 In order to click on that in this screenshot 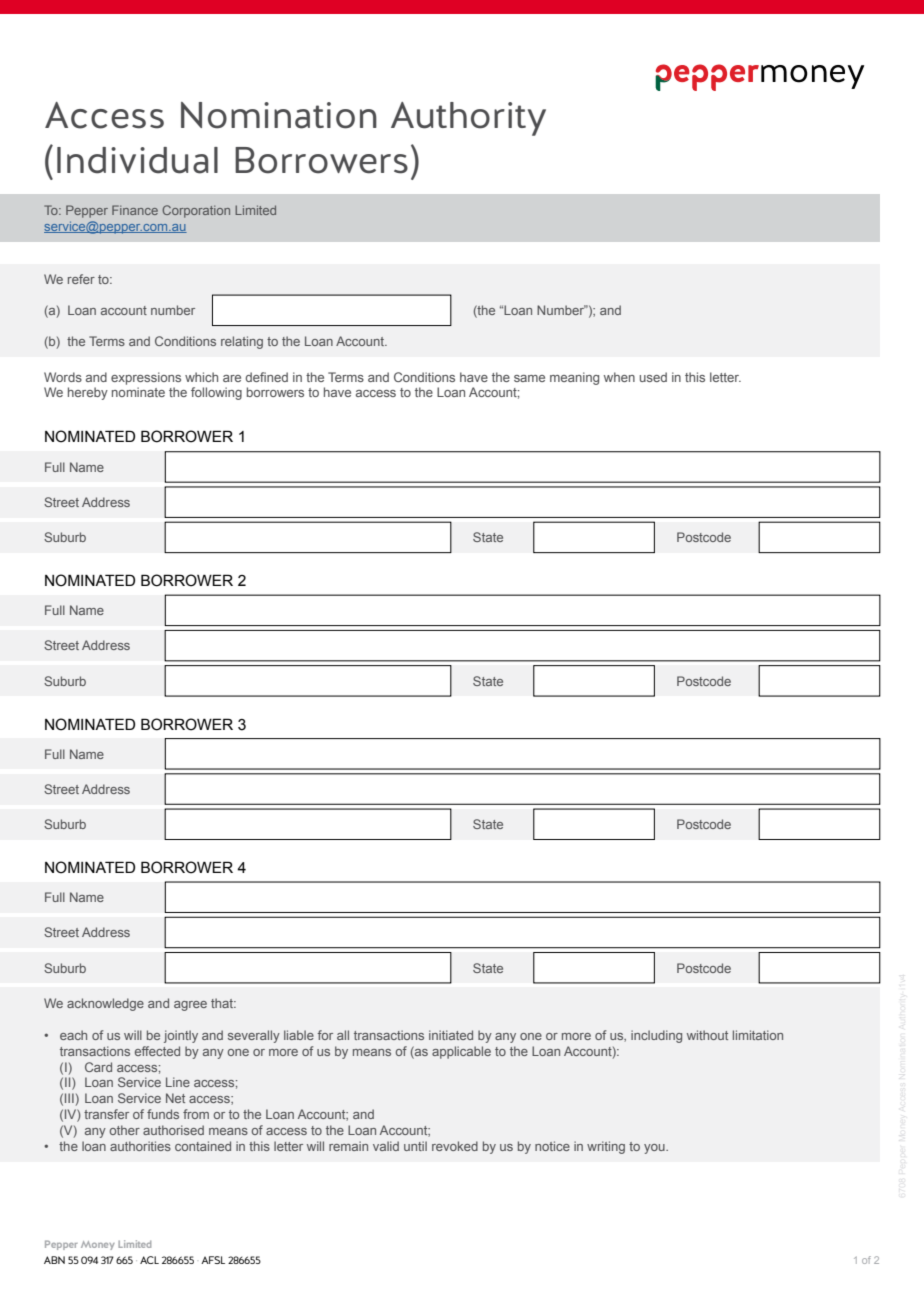, I will do `click(223, 1003)`.
